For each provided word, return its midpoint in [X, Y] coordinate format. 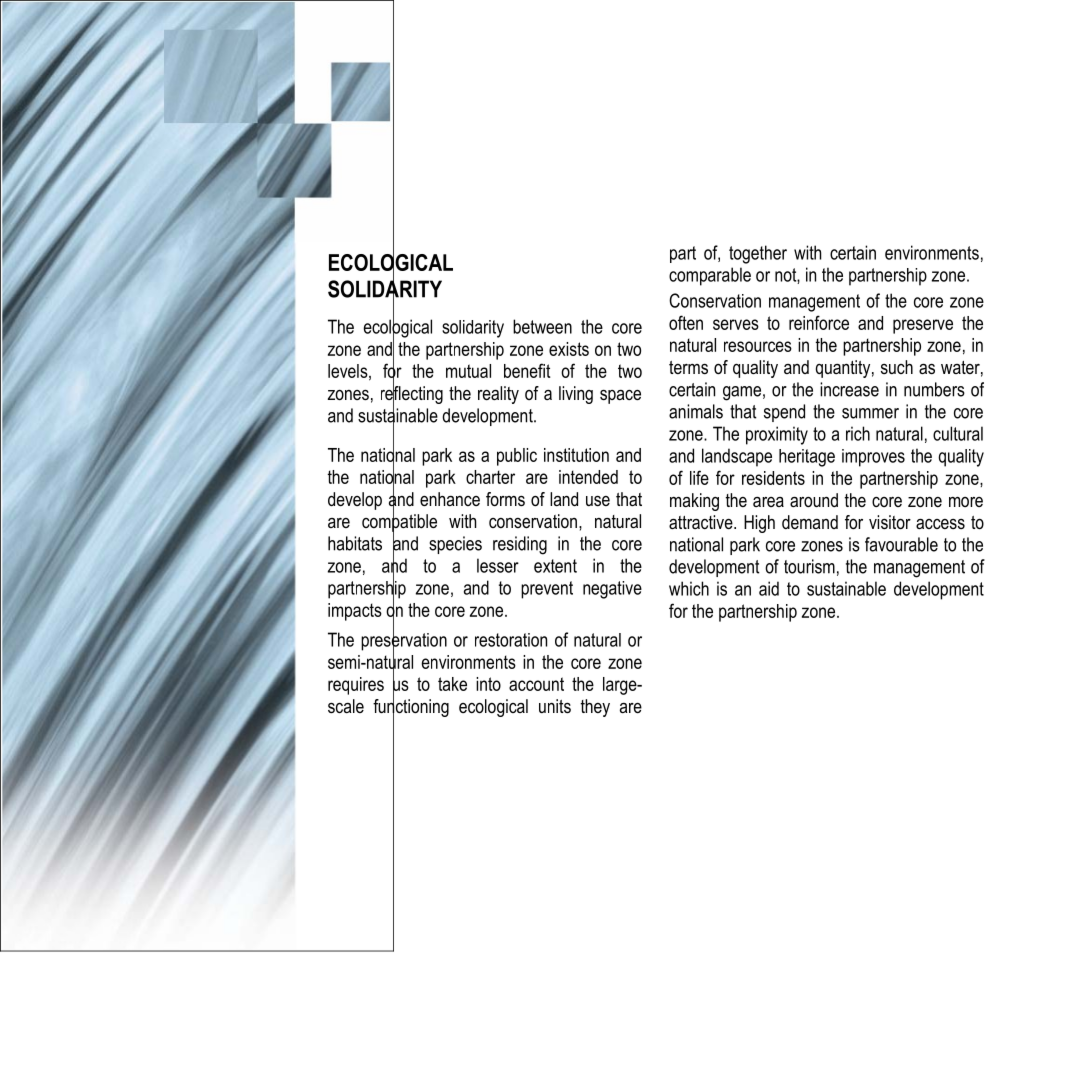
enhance [450, 499]
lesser [498, 565]
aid [769, 588]
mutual [468, 371]
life [699, 477]
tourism [809, 566]
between [542, 326]
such [897, 367]
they [595, 708]
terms [688, 368]
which [689, 588]
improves [873, 458]
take [452, 684]
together [758, 254]
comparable [710, 276]
